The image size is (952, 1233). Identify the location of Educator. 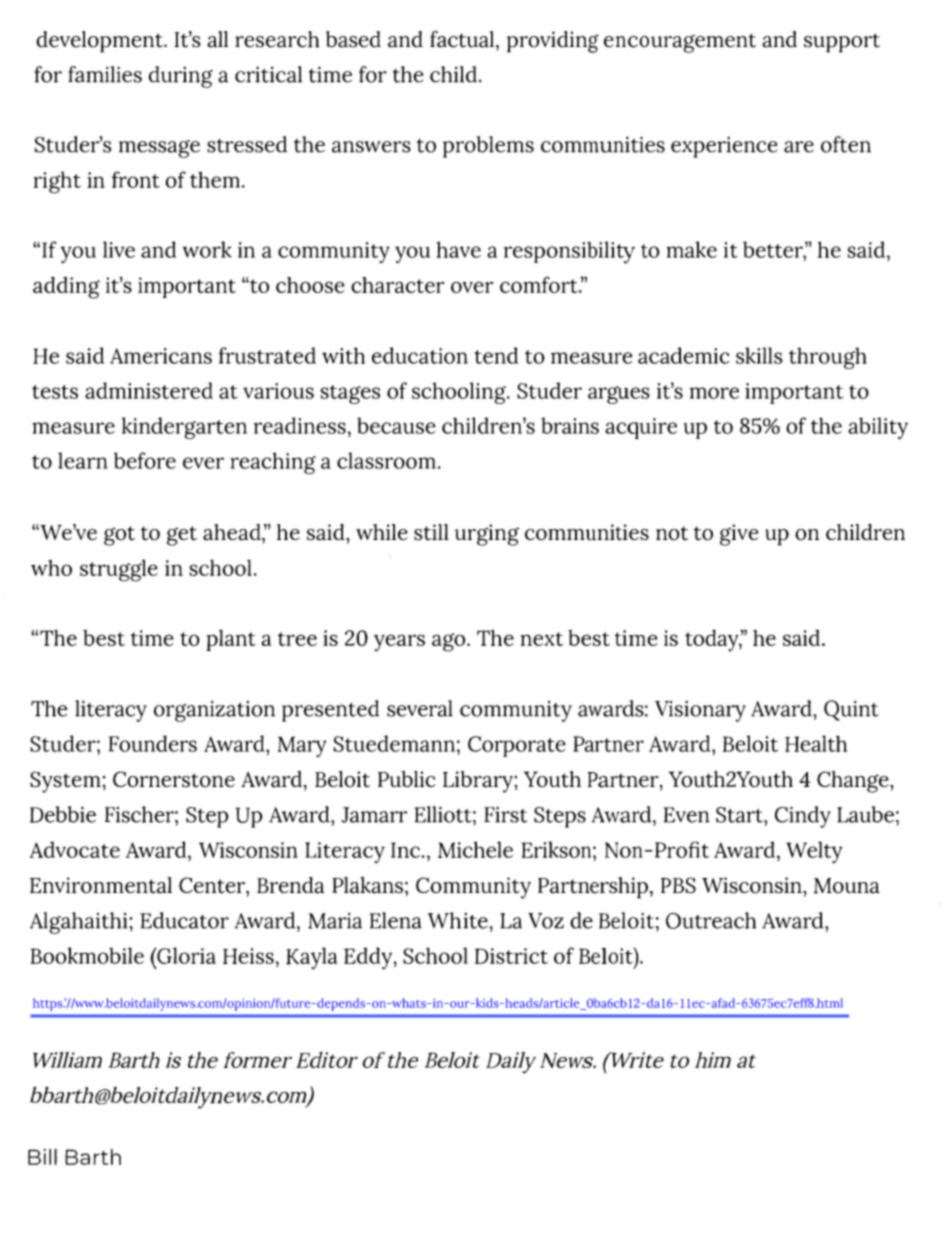
(184, 920).
